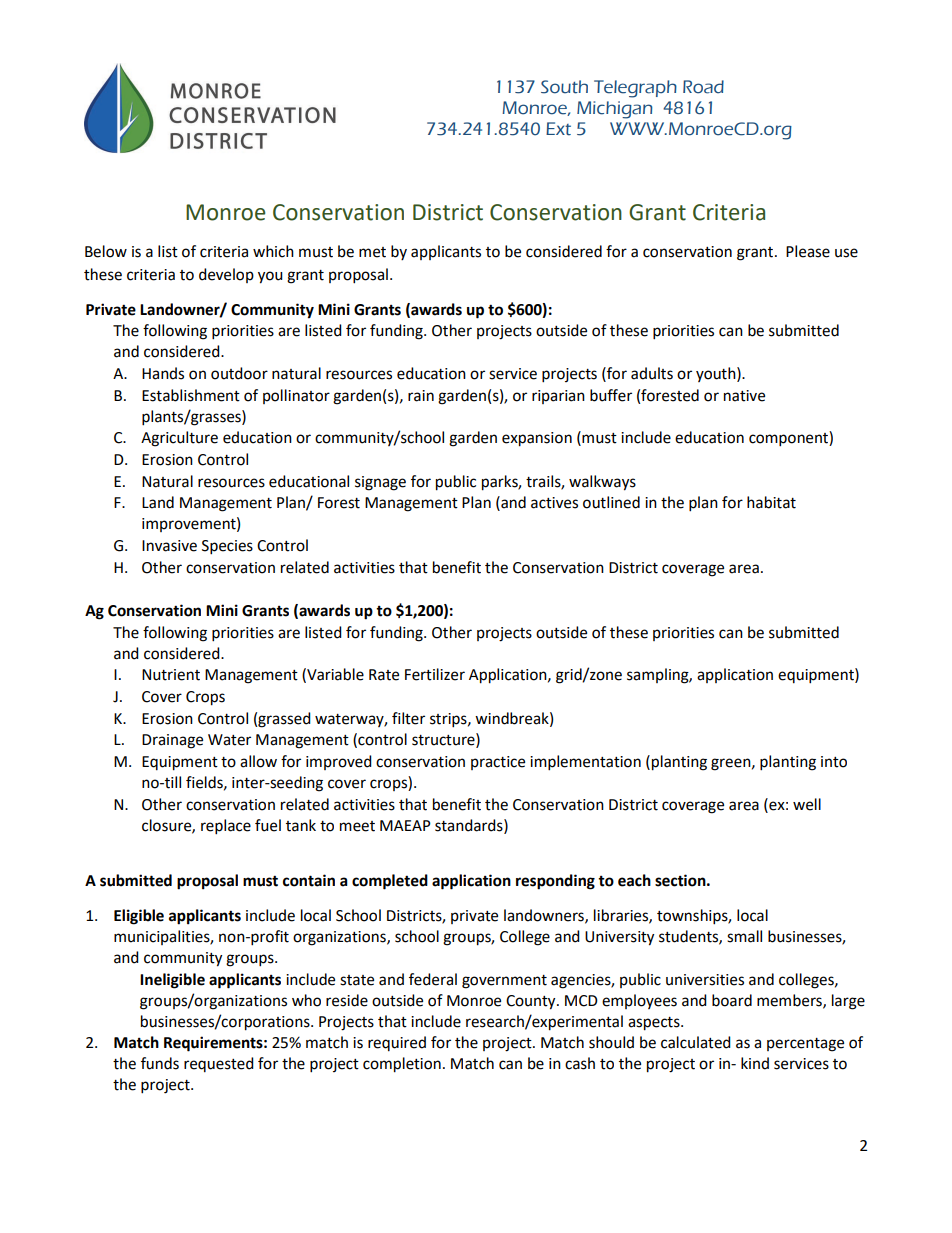  What do you see at coordinates (554, 503) in the screenshot?
I see `actives` at bounding box center [554, 503].
